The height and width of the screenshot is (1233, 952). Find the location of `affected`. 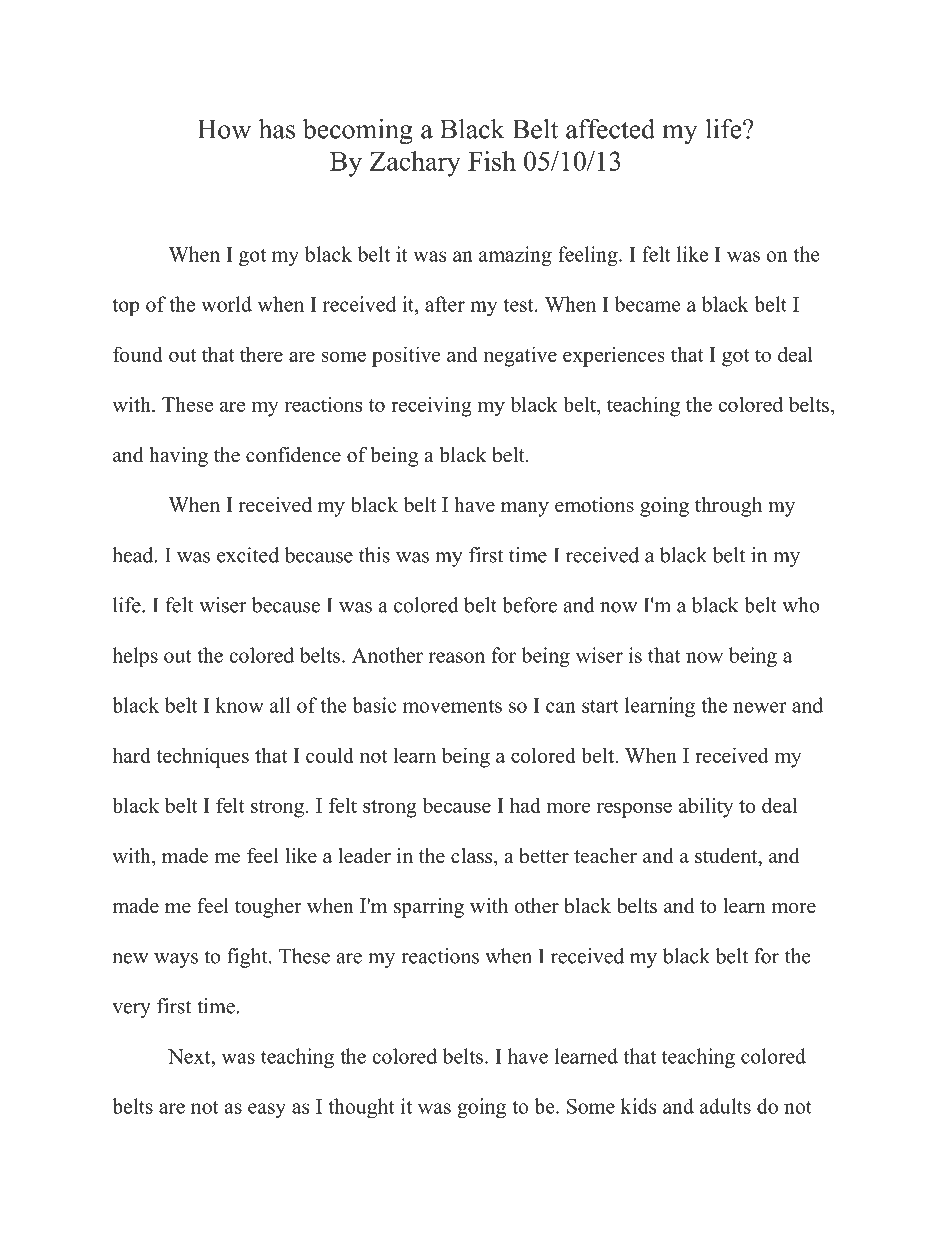

affected is located at coordinates (610, 129).
